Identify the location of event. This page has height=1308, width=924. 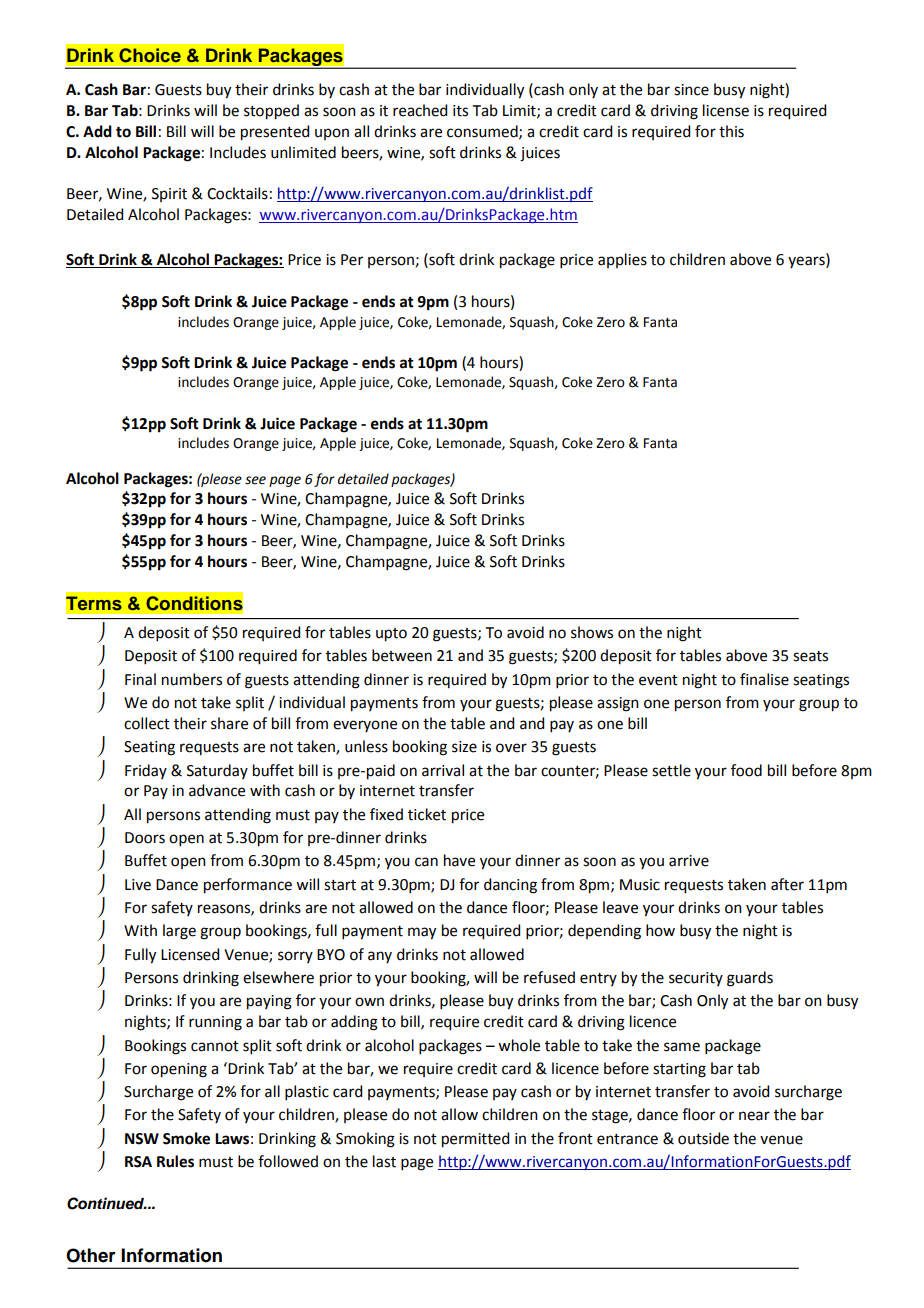
(658, 680).
